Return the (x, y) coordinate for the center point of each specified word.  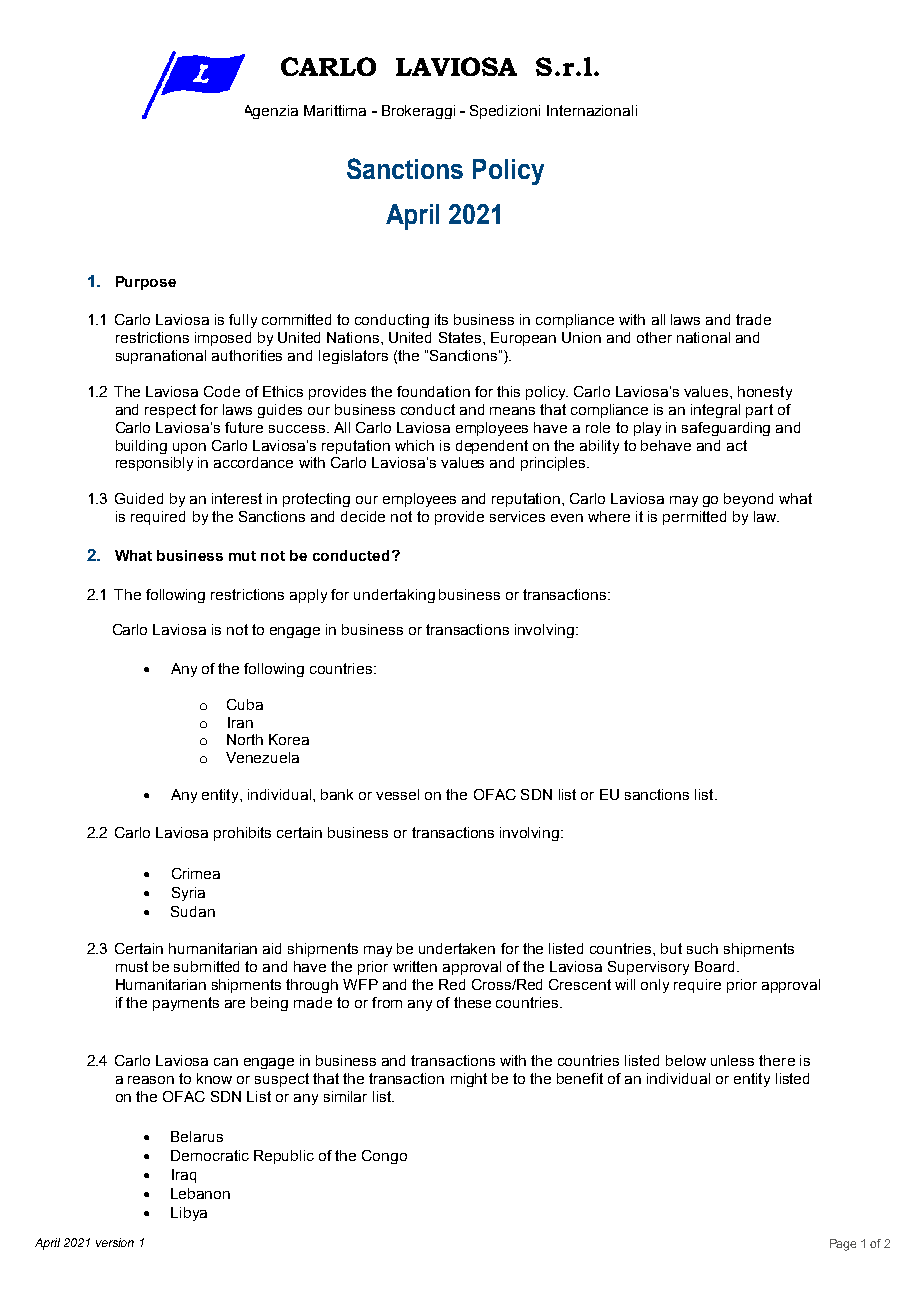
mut (242, 556)
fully (243, 321)
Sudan (193, 911)
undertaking (394, 596)
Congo (384, 1157)
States (460, 337)
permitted (694, 518)
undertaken (457, 948)
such (702, 948)
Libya (189, 1214)
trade (753, 319)
